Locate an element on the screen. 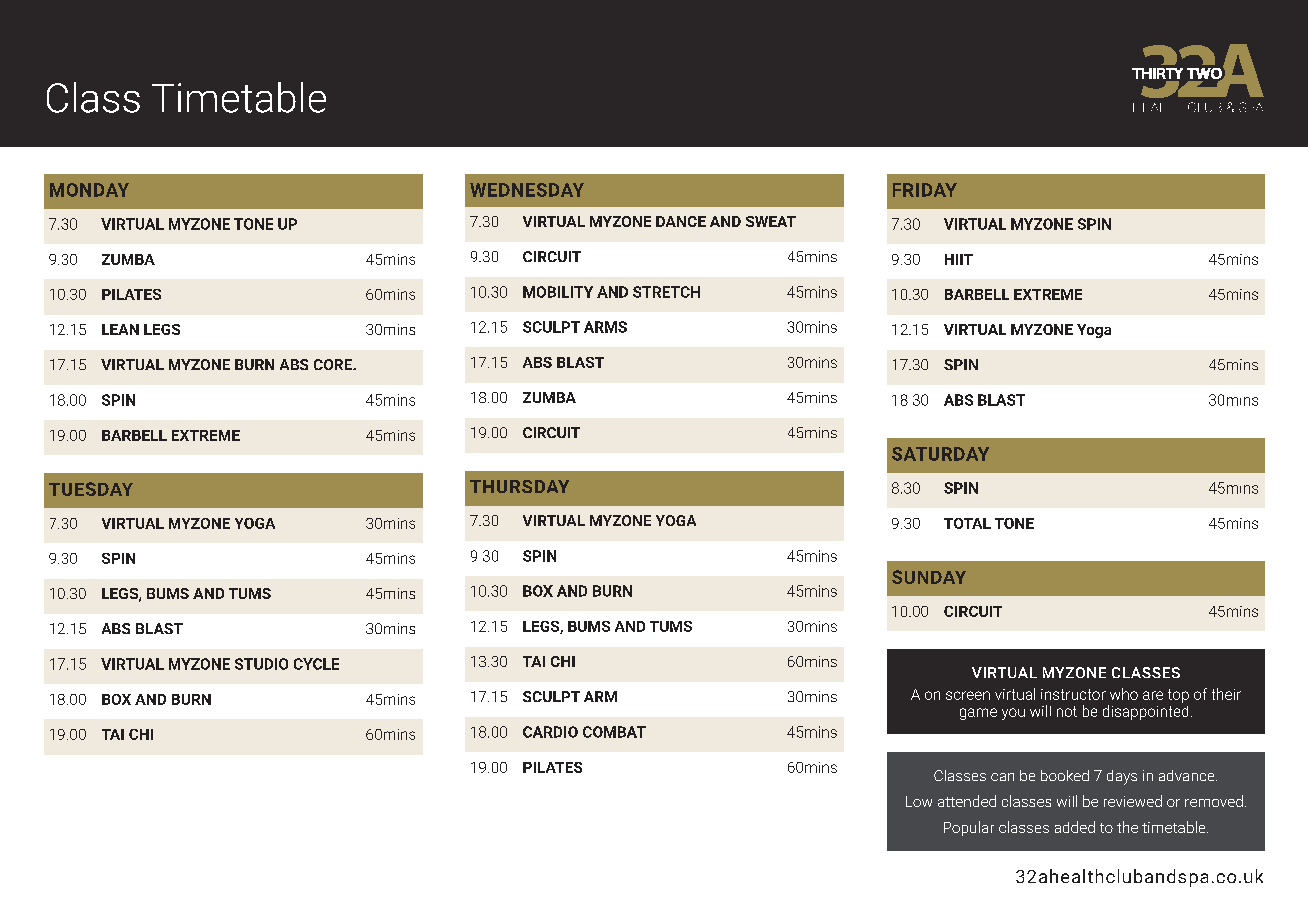  MONDAY is located at coordinates (89, 190).
